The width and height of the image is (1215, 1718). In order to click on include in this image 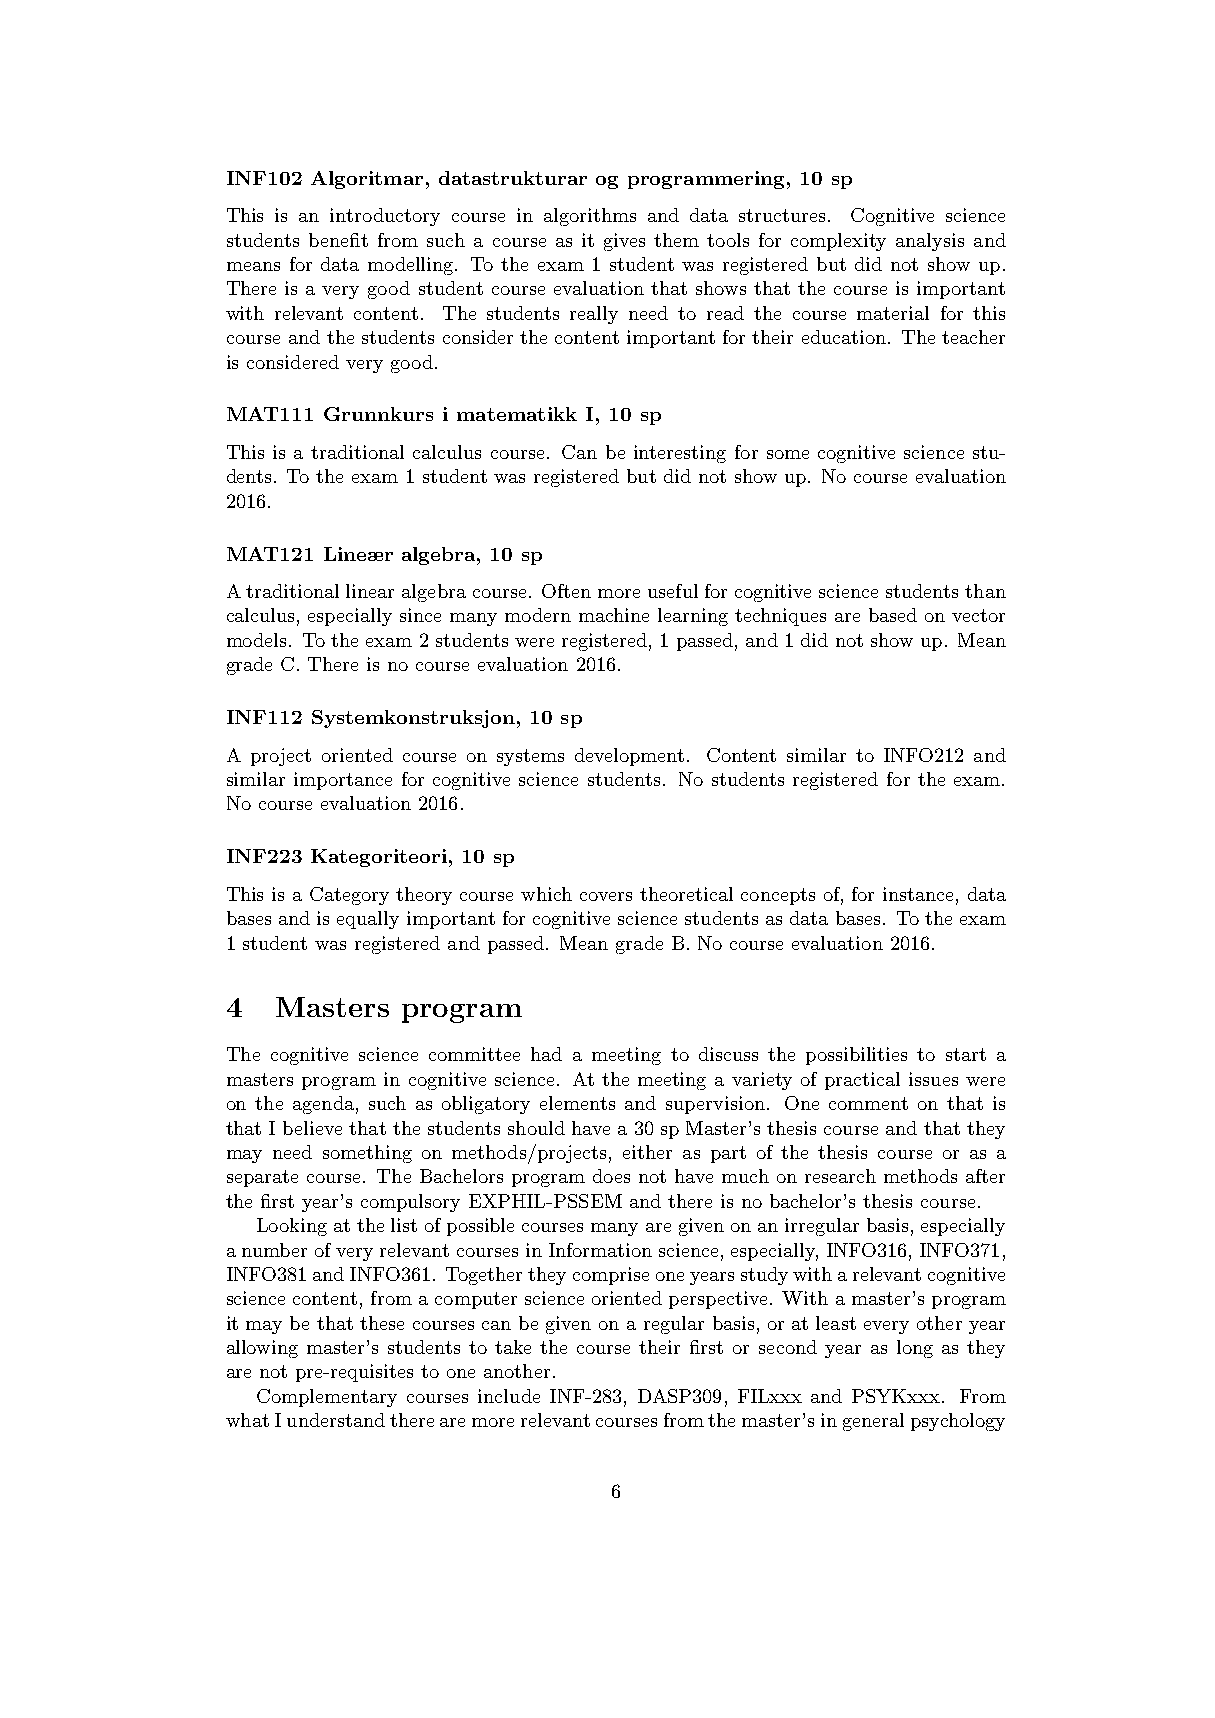, I will do `click(509, 1396)`.
